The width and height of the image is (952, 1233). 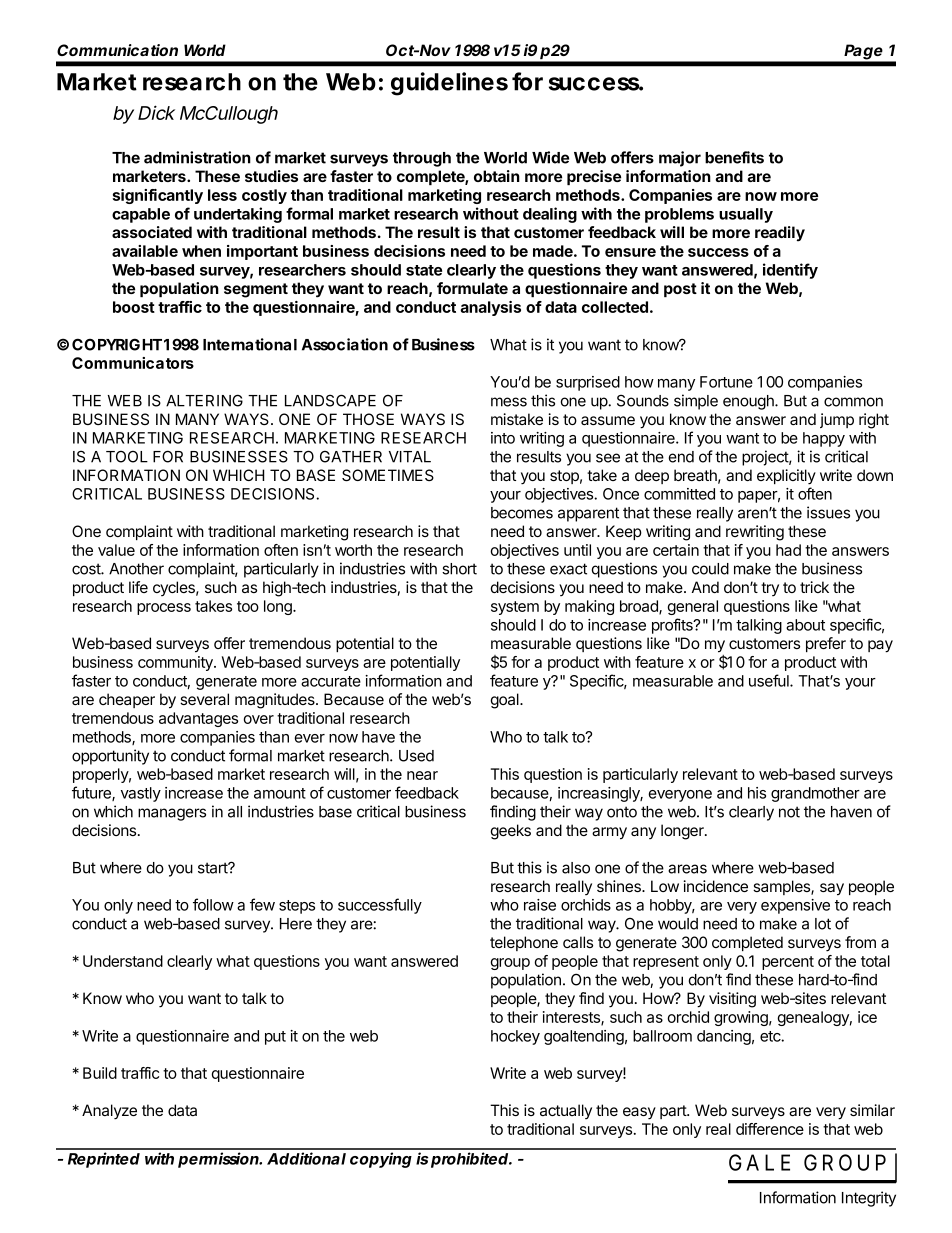 What do you see at coordinates (770, 1129) in the image?
I see `difference` at bounding box center [770, 1129].
